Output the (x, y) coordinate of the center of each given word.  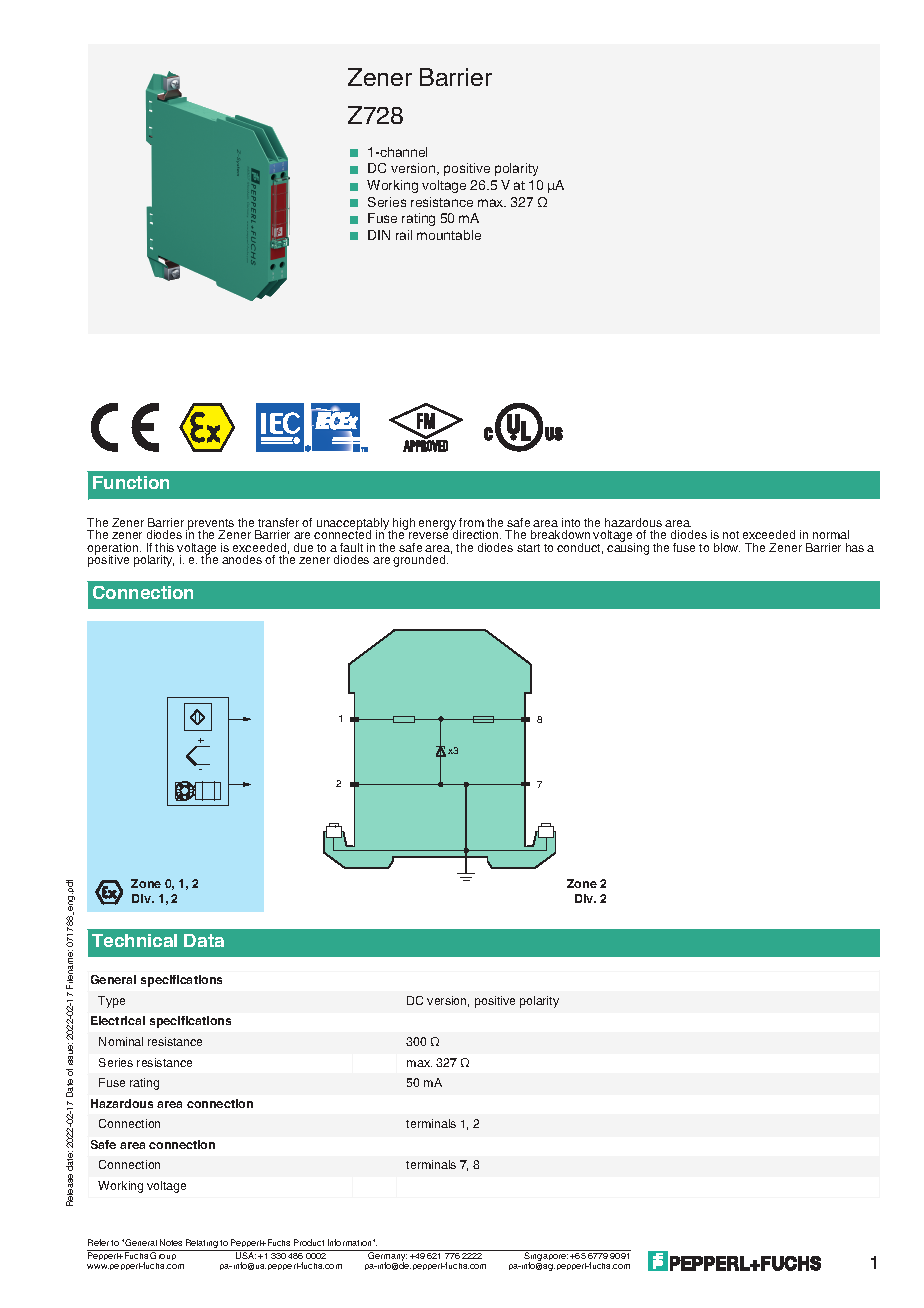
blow (727, 547)
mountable (449, 235)
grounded (420, 561)
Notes (171, 1242)
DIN (379, 235)
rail (404, 235)
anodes (242, 559)
